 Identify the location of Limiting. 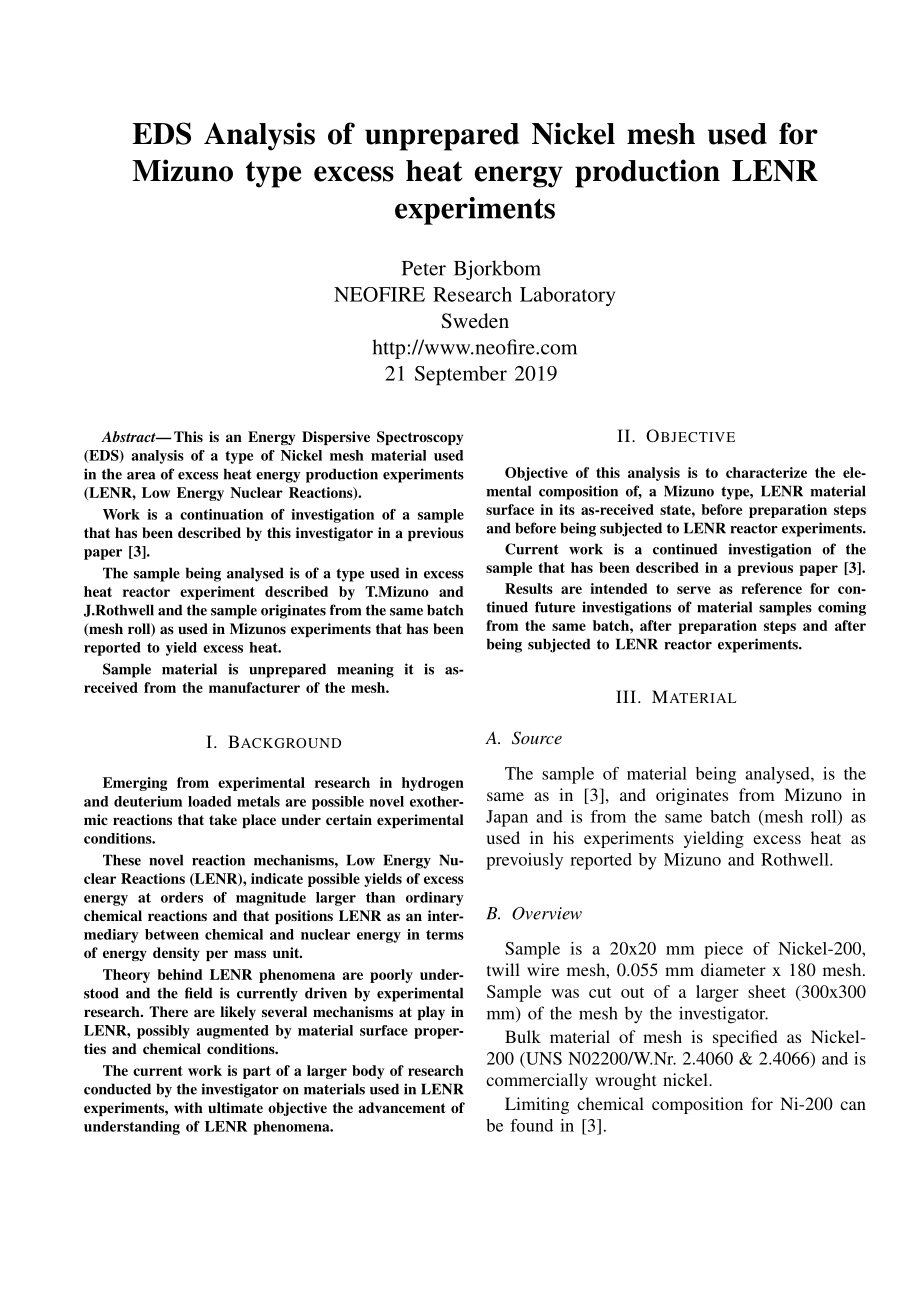
(537, 1105).
